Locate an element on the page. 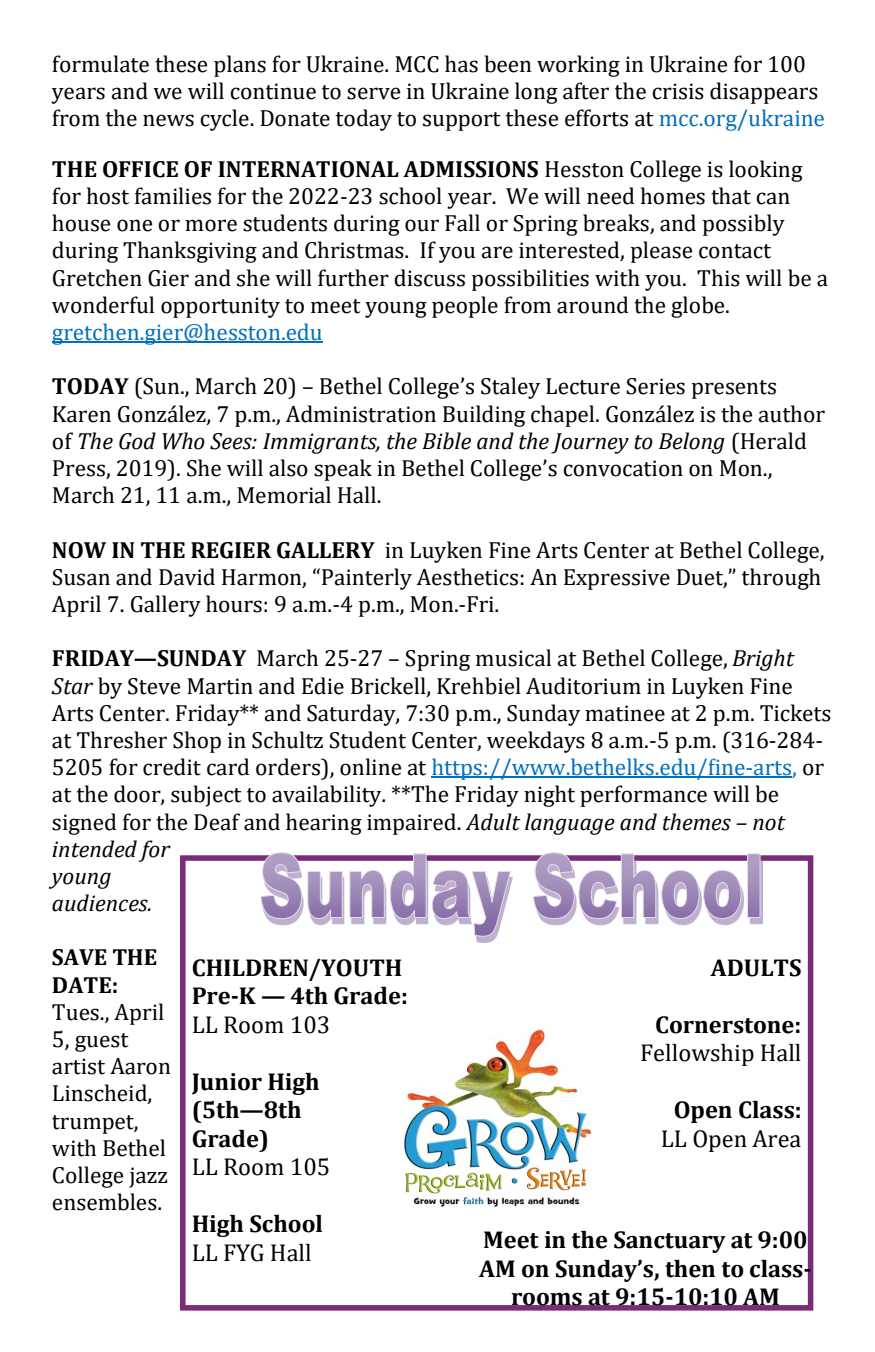 The height and width of the page is (1352, 875). Building is located at coordinates (484, 416).
